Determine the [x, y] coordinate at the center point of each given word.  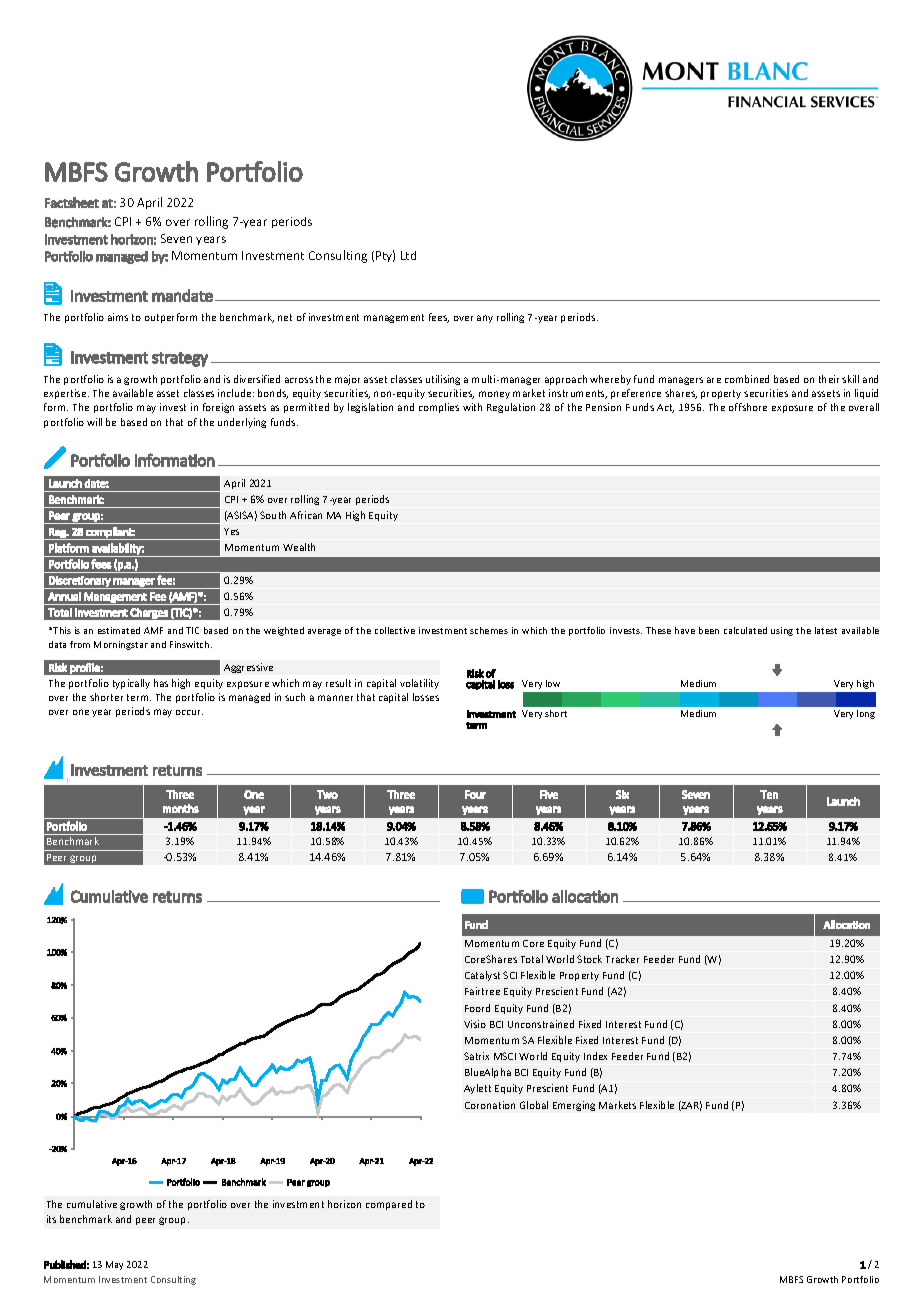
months [181, 808]
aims [118, 317]
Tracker [622, 959]
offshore [748, 407]
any [485, 319]
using [782, 631]
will [94, 422]
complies [439, 408]
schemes [489, 630]
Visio [475, 1024]
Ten [769, 794]
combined [747, 379]
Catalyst [482, 976]
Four [475, 794]
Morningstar [121, 645]
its [51, 1219]
